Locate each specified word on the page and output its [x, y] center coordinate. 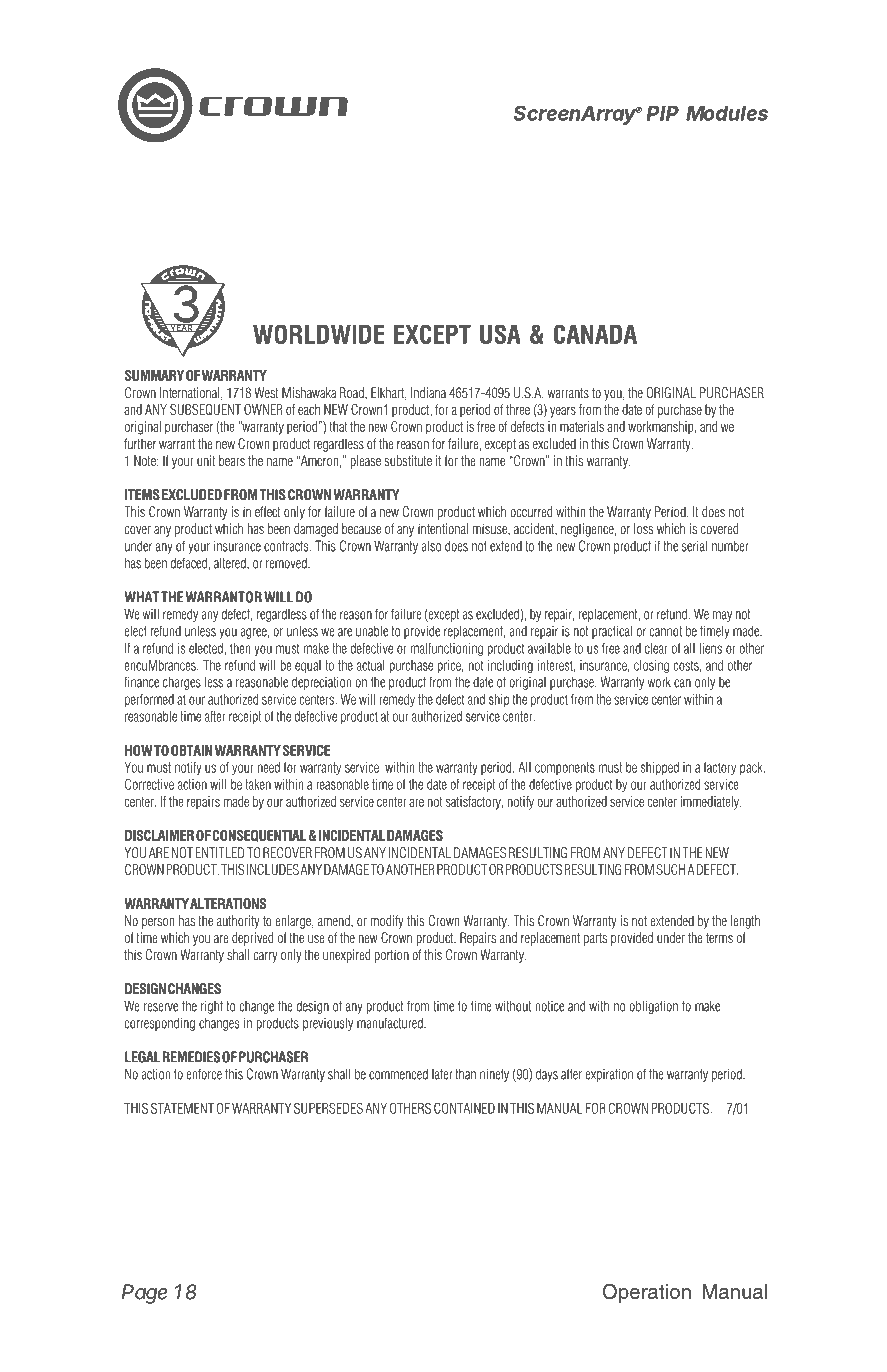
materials [582, 426]
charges [182, 683]
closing [651, 666]
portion [392, 956]
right [212, 1007]
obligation [653, 1007]
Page [144, 1294]
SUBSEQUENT [205, 409]
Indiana [428, 392]
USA [500, 334]
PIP [663, 113]
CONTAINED [464, 1108]
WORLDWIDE [319, 334]
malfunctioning [447, 649]
